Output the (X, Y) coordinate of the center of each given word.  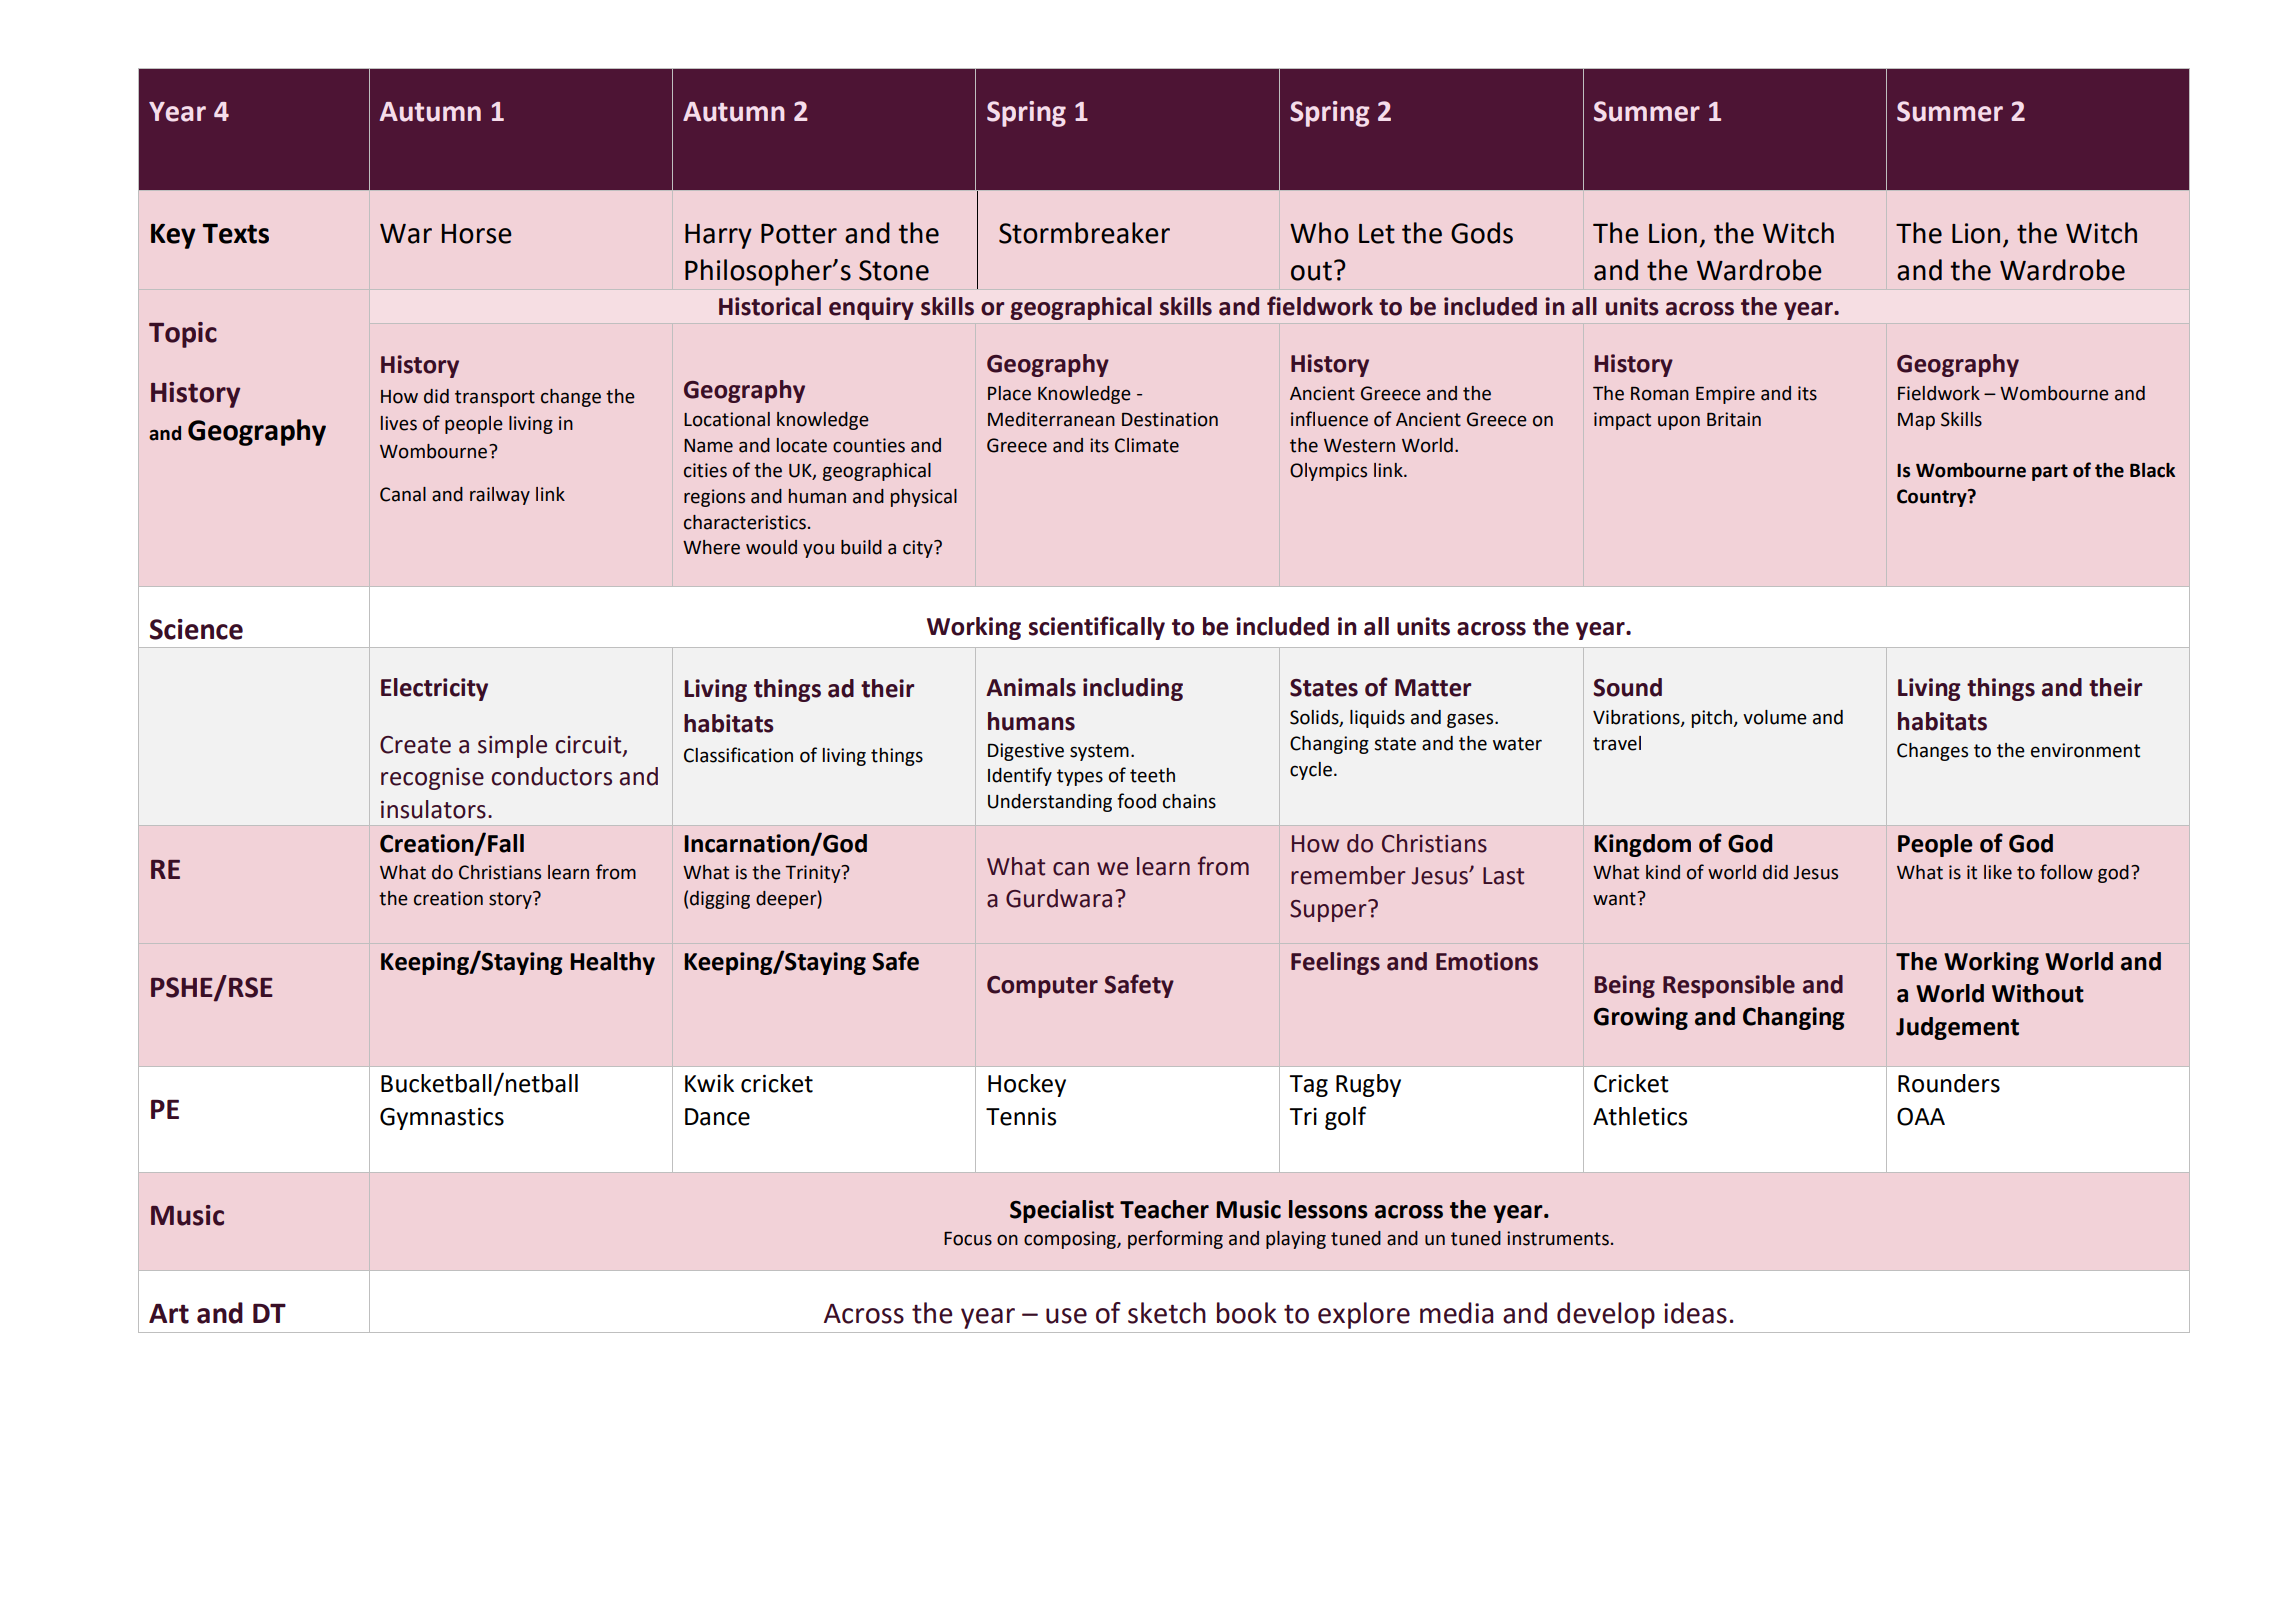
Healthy (612, 963)
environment (2085, 750)
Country (1933, 498)
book (1247, 1313)
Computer (1042, 987)
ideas (1695, 1313)
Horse (477, 234)
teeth (1152, 775)
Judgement (1957, 1028)
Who (1319, 233)
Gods (1482, 233)
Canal (403, 494)
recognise (432, 779)
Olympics (1328, 472)
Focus (968, 1239)
